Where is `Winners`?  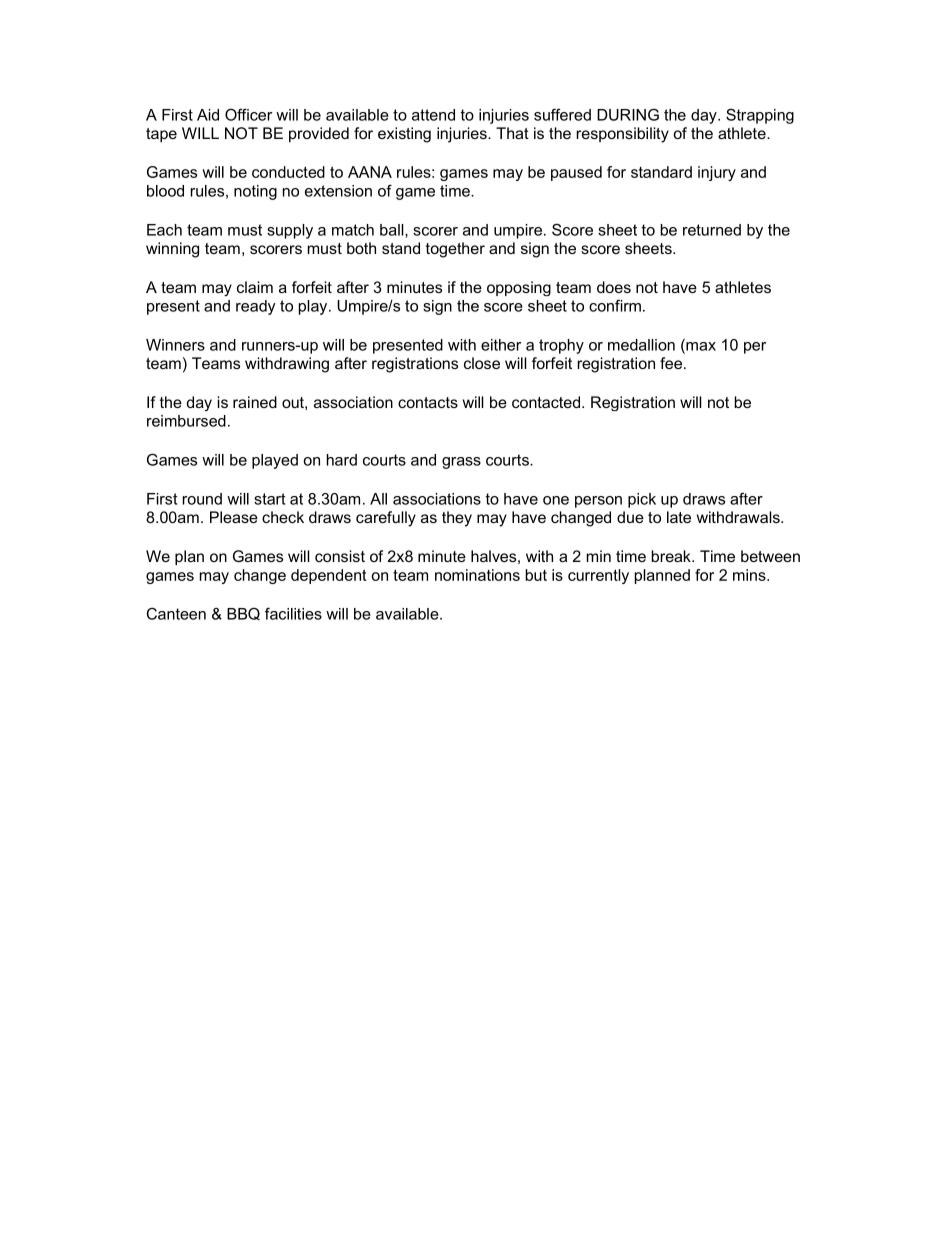
Winners is located at coordinates (175, 345).
